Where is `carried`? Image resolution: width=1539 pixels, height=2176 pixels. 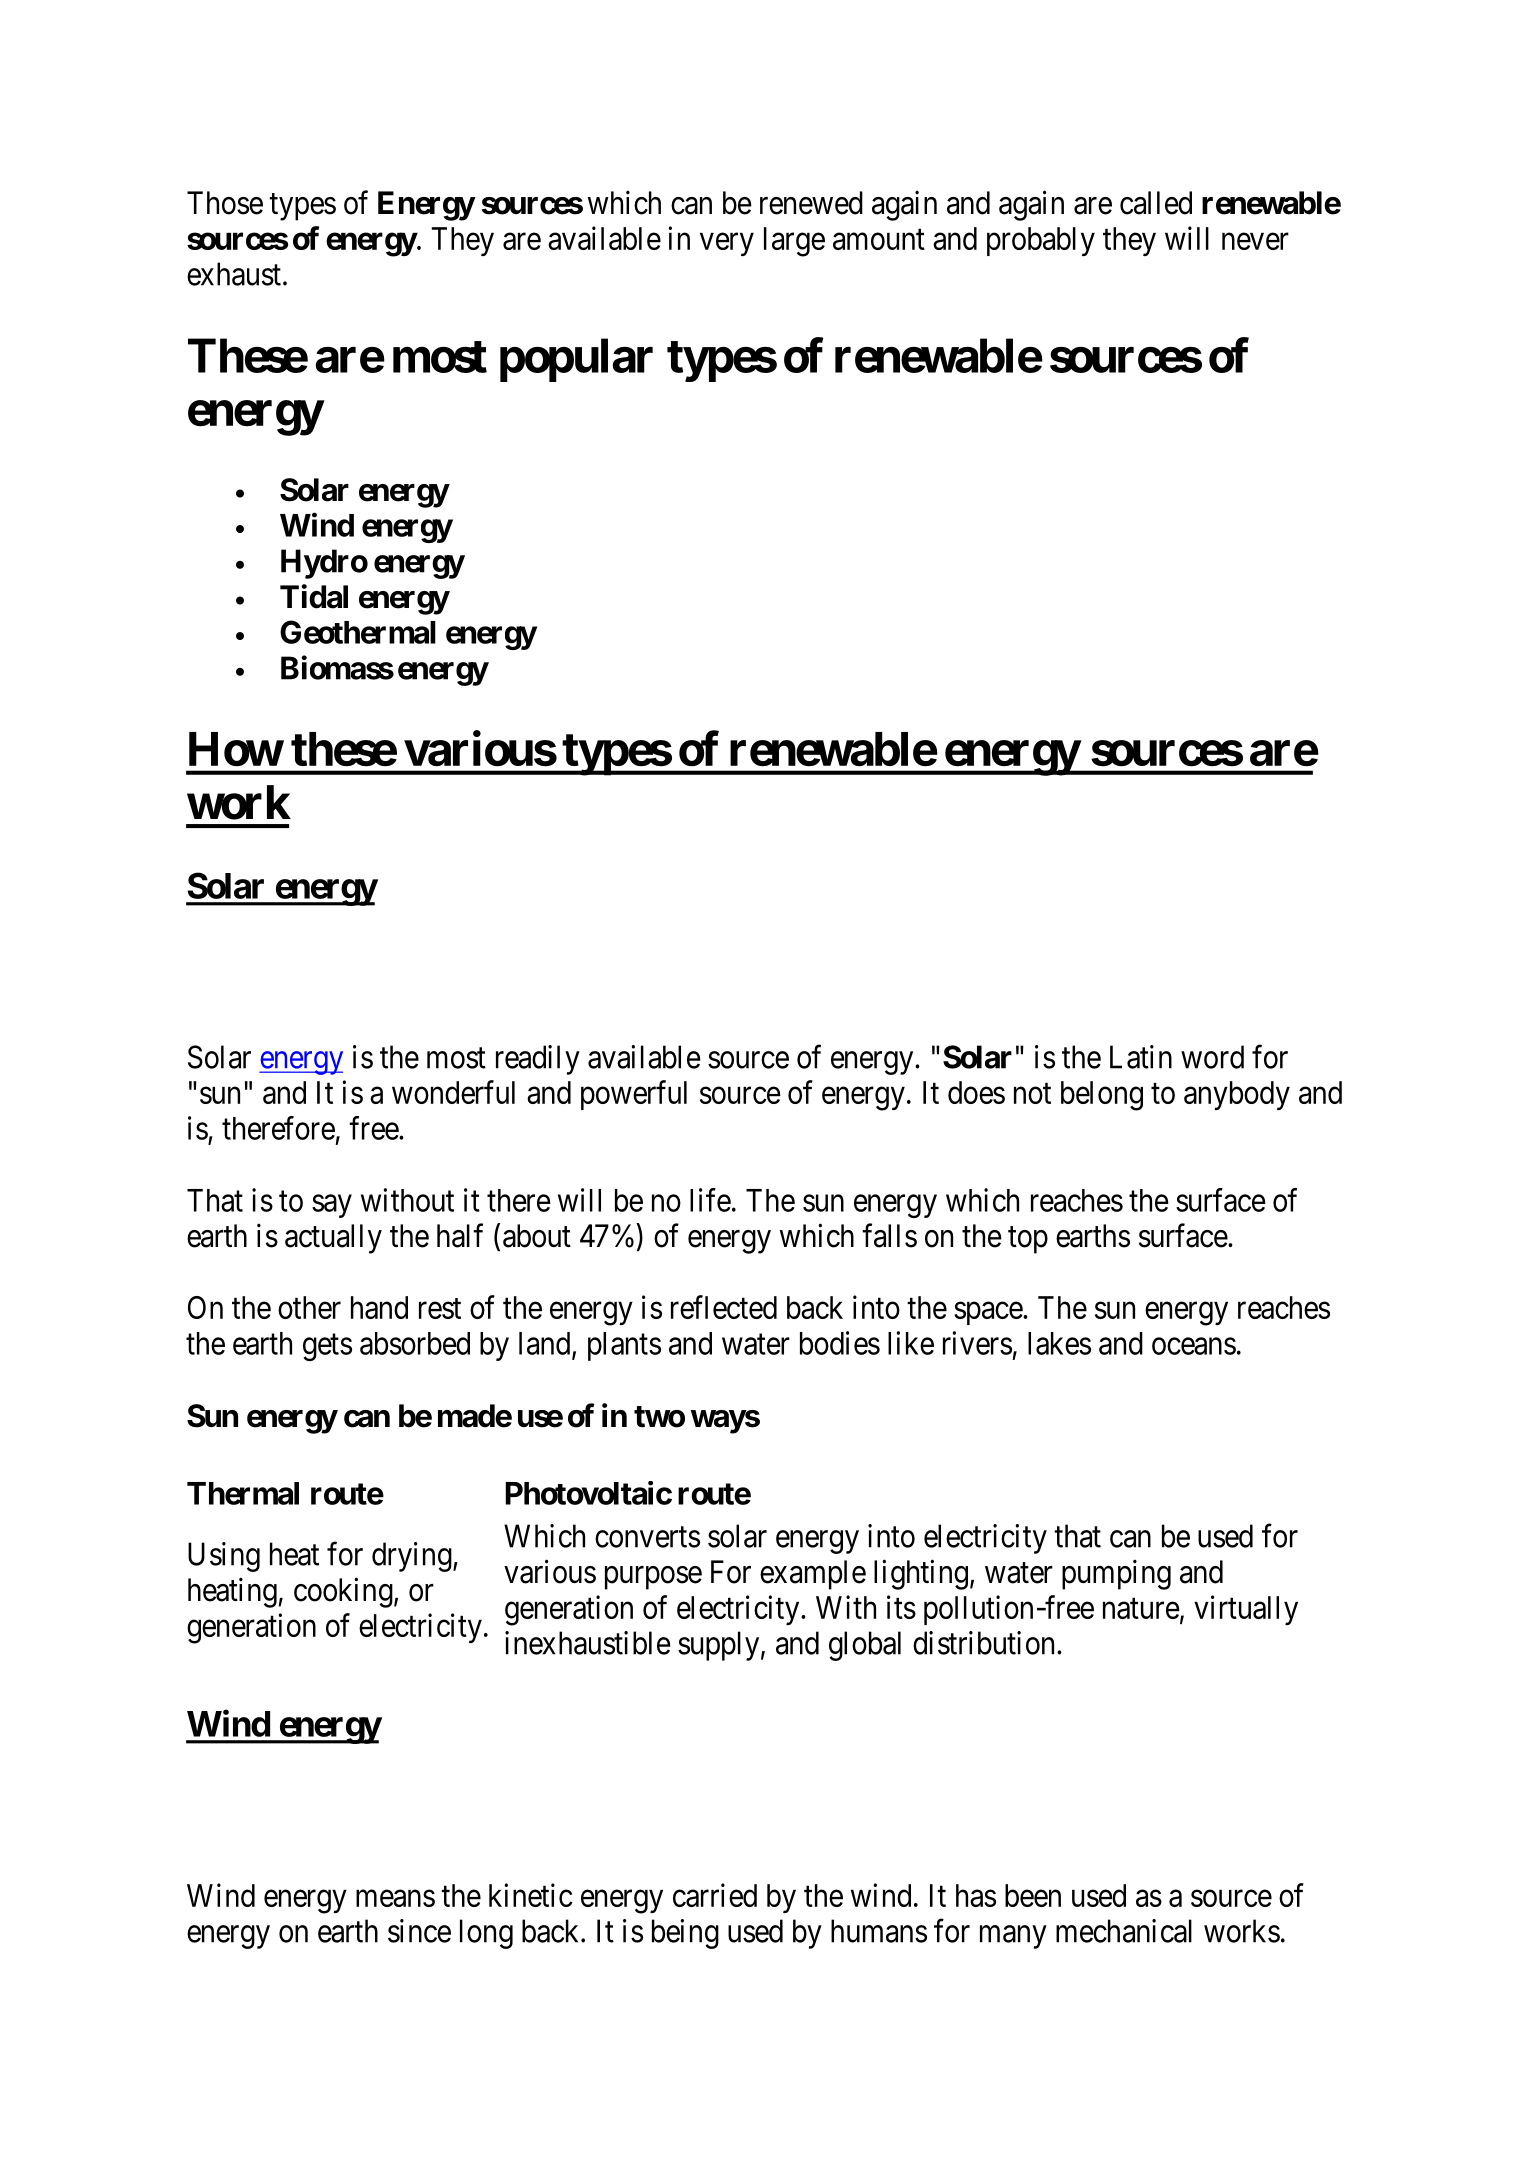 carried is located at coordinates (715, 1895).
